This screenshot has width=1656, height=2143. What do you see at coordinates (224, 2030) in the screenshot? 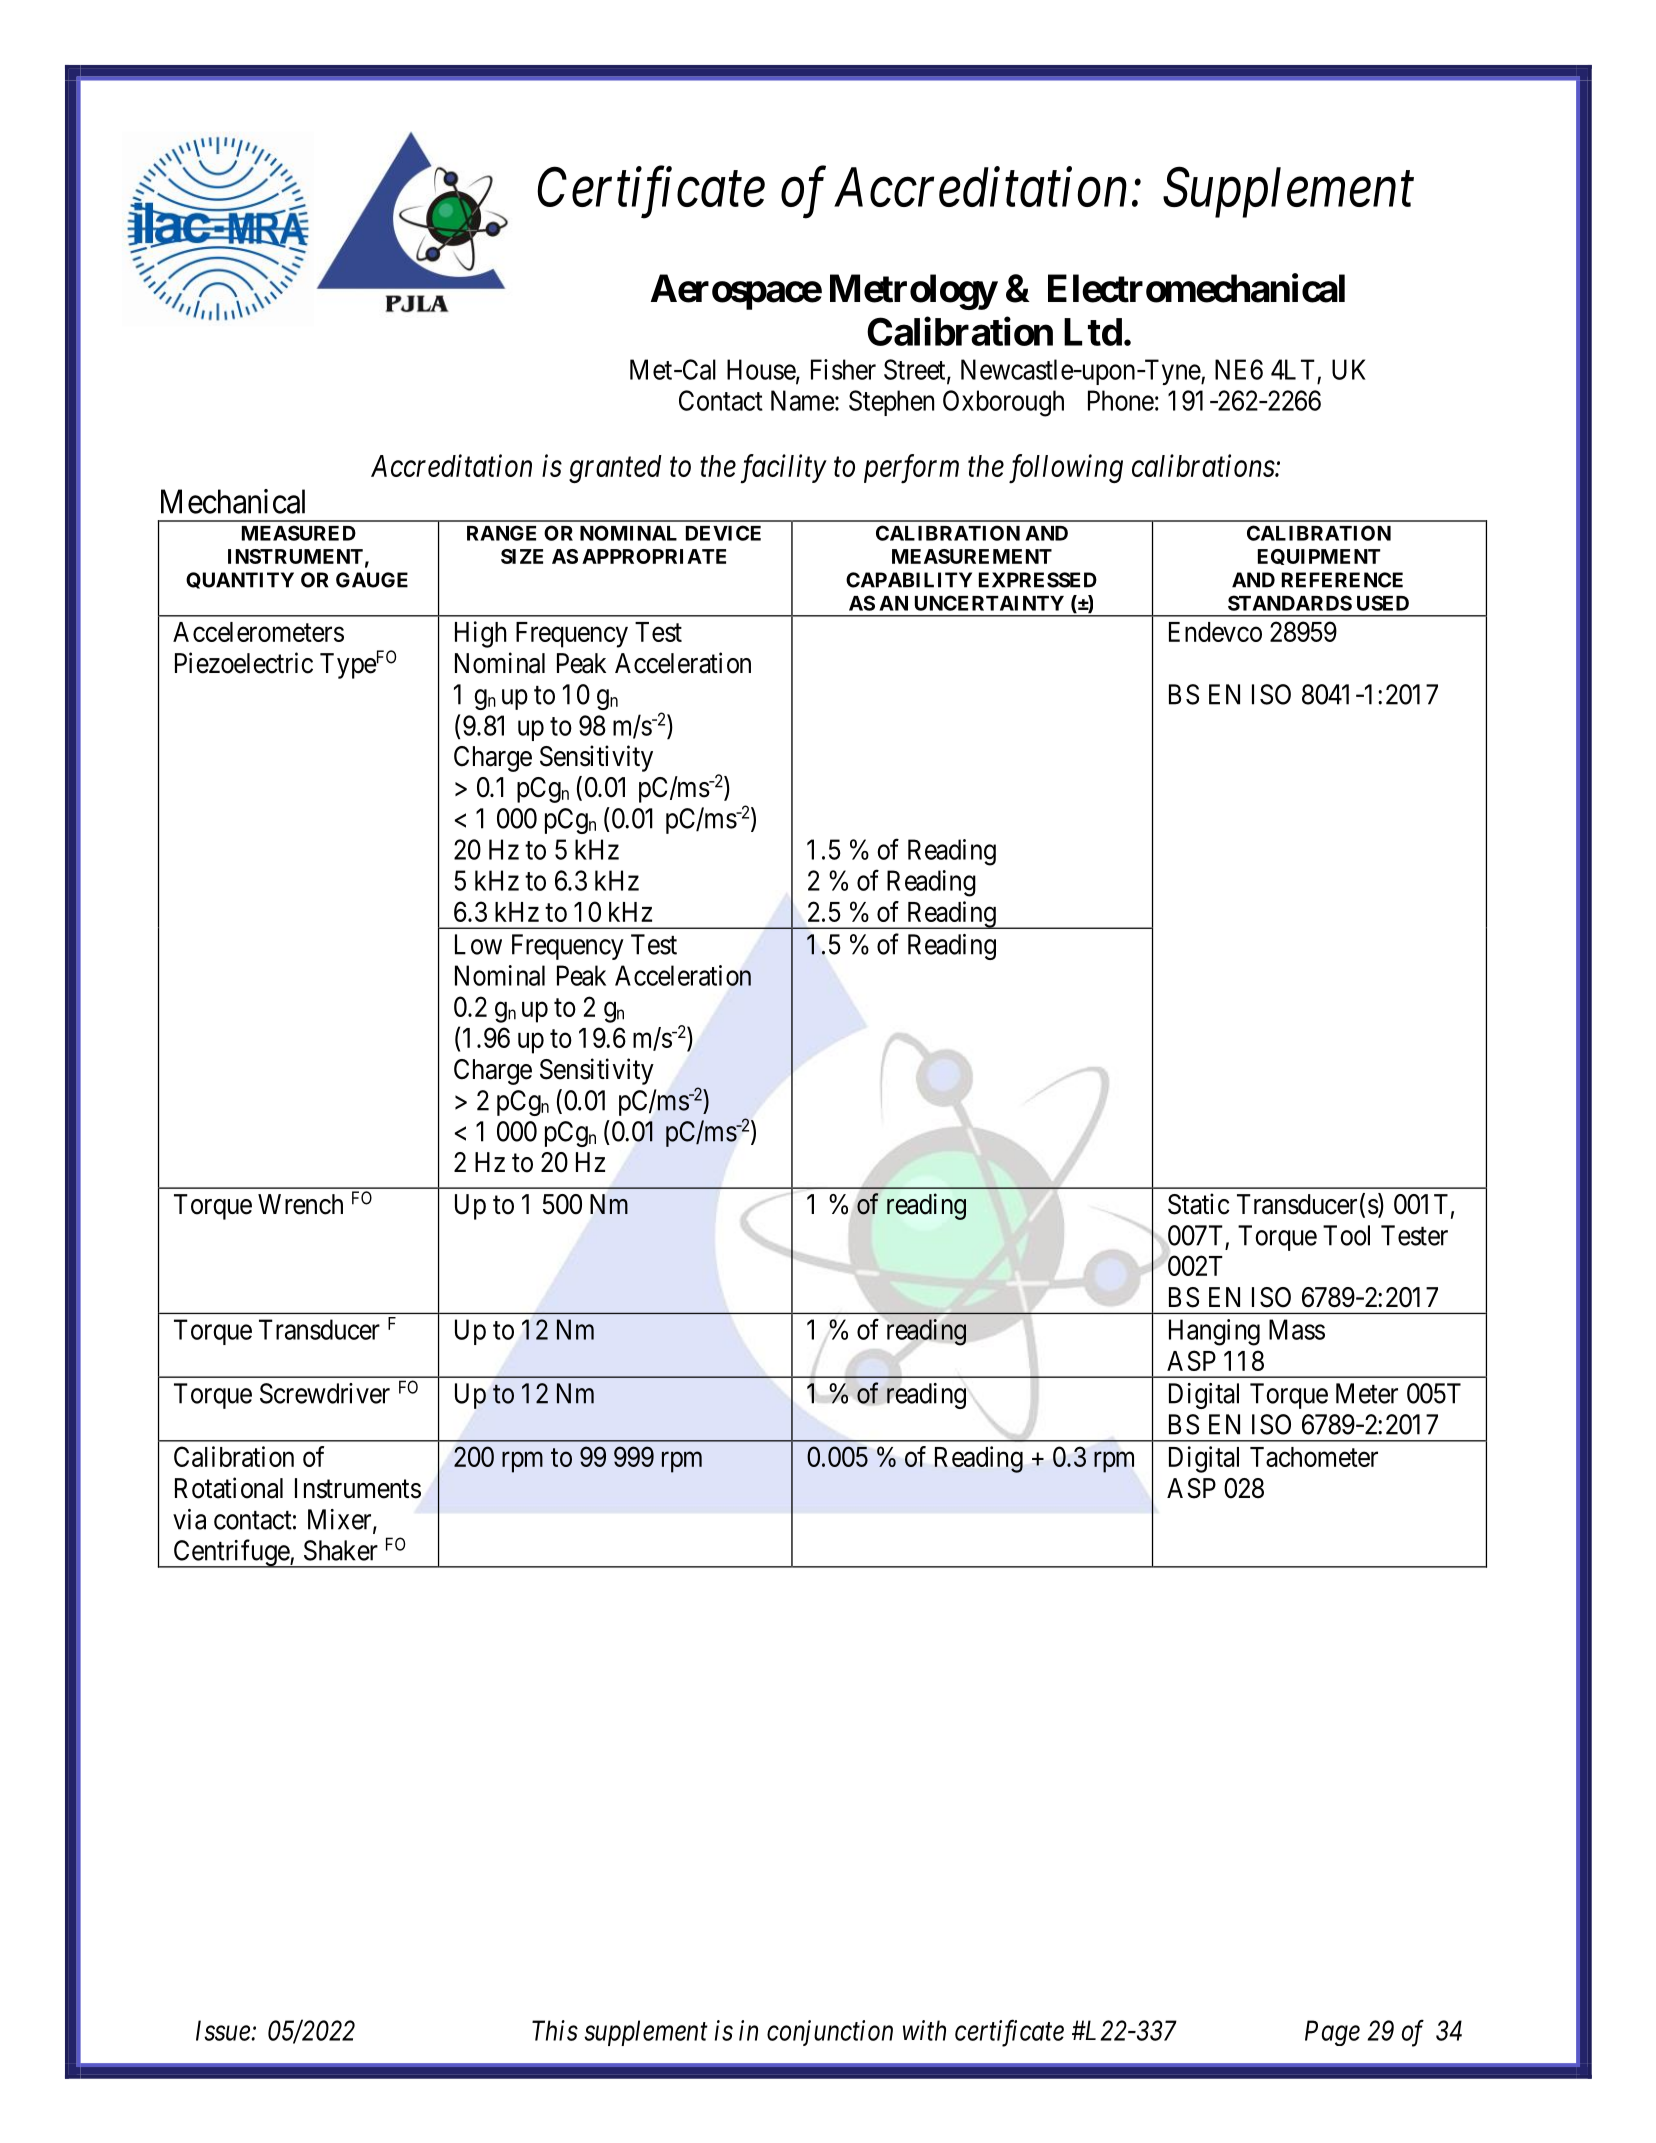
I see `Issue` at bounding box center [224, 2030].
